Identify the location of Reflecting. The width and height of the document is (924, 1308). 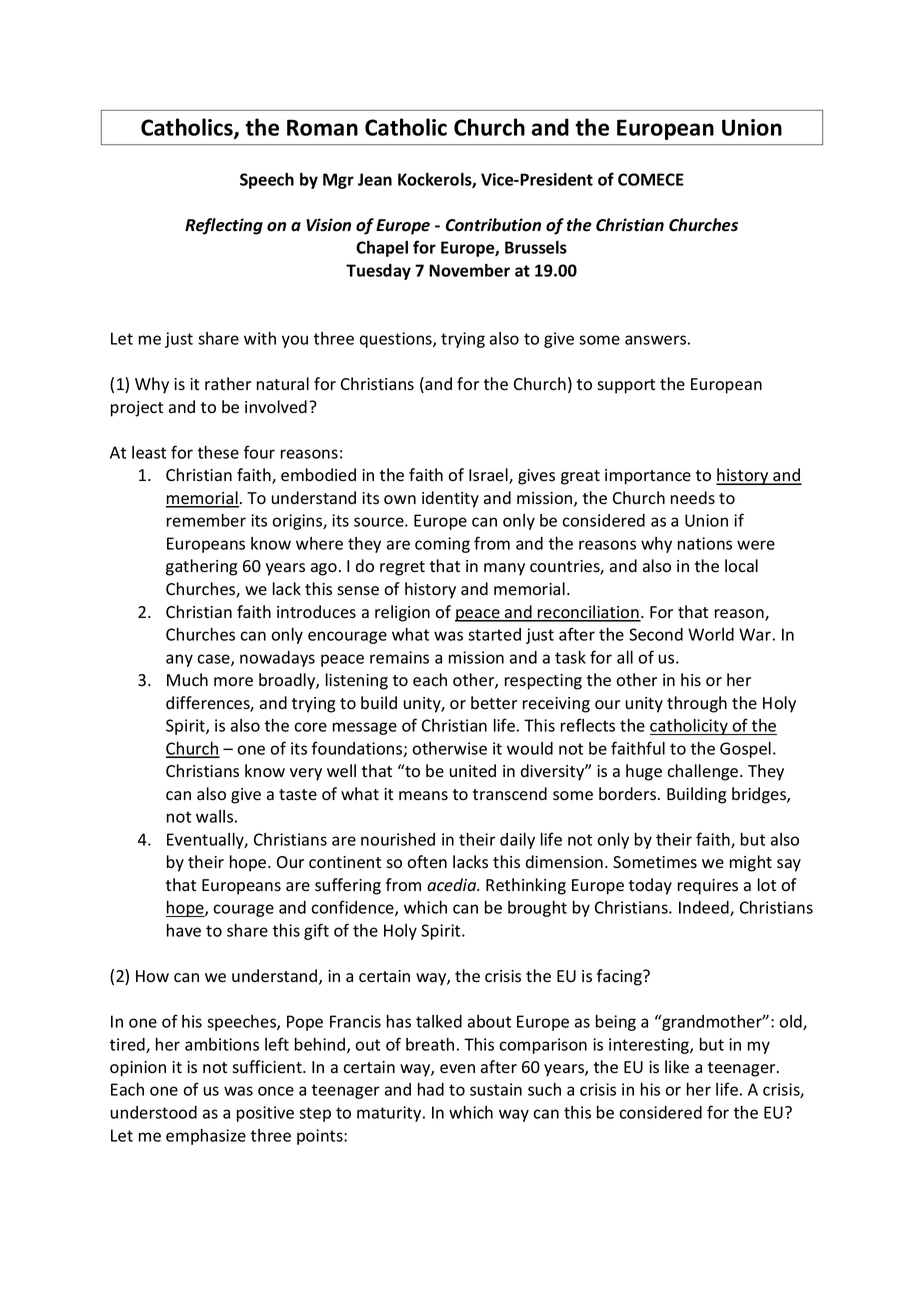
(224, 226).
